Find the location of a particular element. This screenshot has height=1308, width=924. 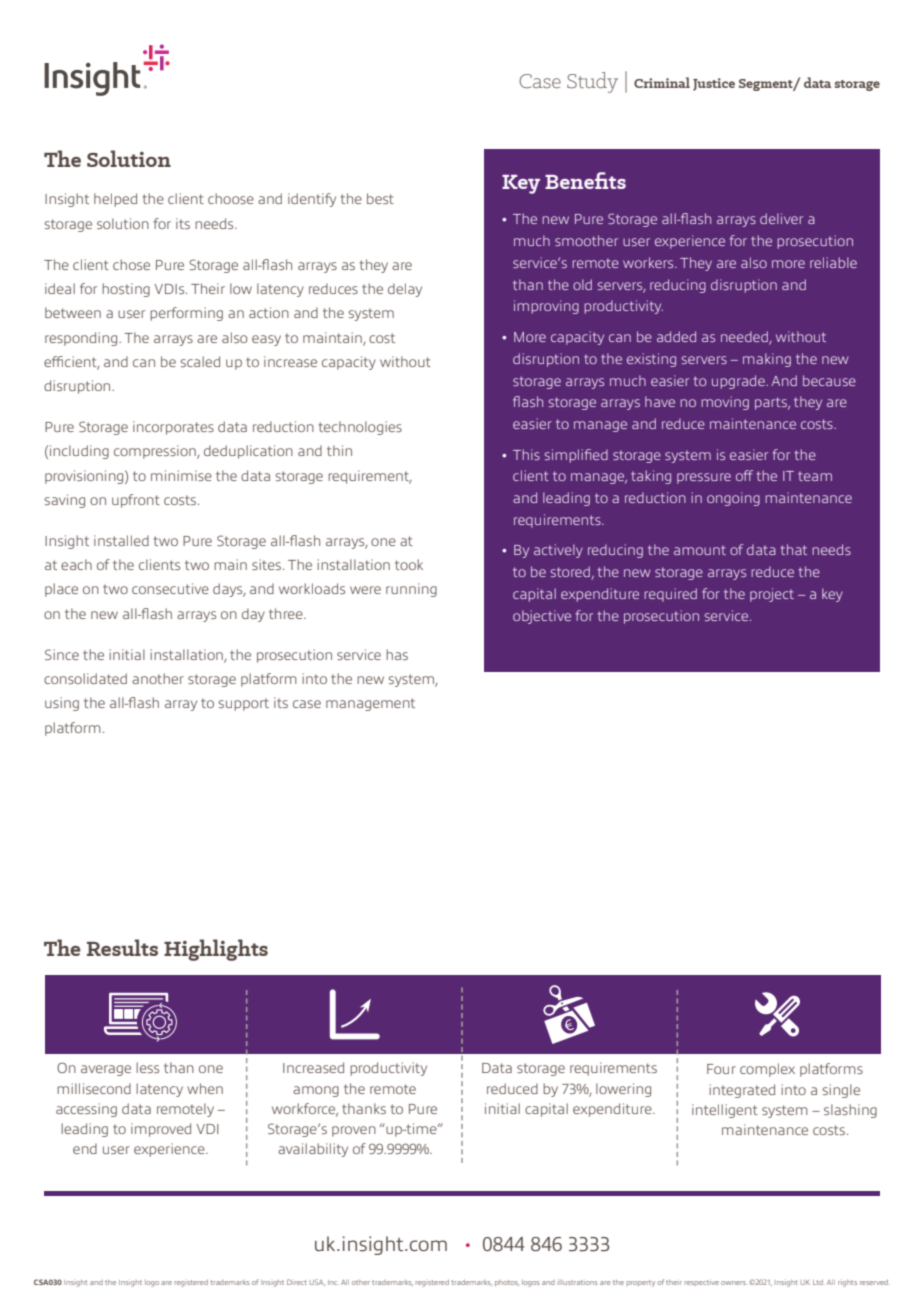

Justice is located at coordinates (714, 84).
